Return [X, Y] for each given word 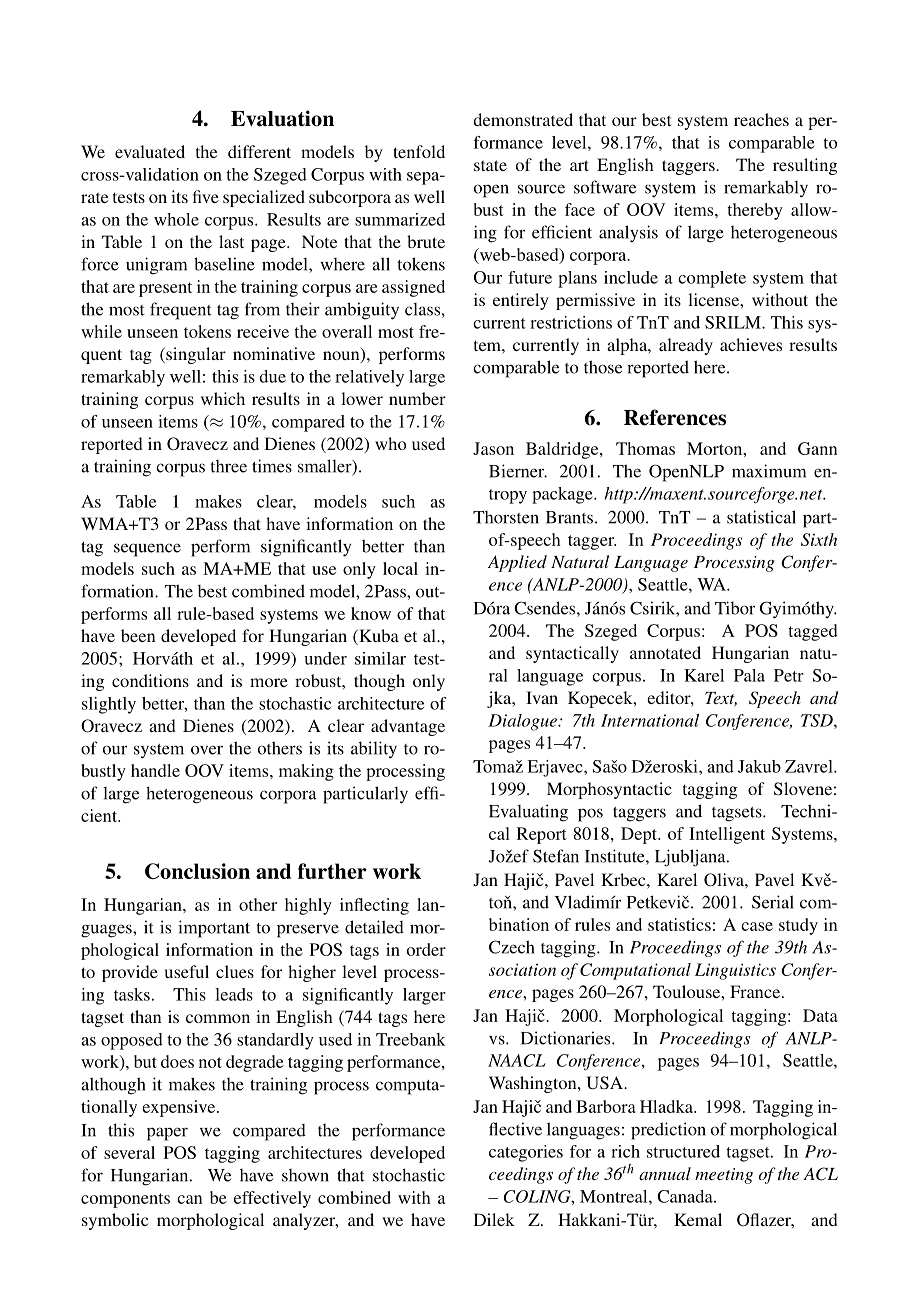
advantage [408, 727]
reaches [761, 119]
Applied [517, 563]
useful [186, 971]
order [426, 949]
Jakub [759, 766]
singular [195, 355]
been [138, 635]
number [417, 398]
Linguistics [735, 971]
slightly [109, 705]
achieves [751, 344]
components [125, 1200]
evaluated [150, 151]
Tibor [735, 608]
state [490, 165]
